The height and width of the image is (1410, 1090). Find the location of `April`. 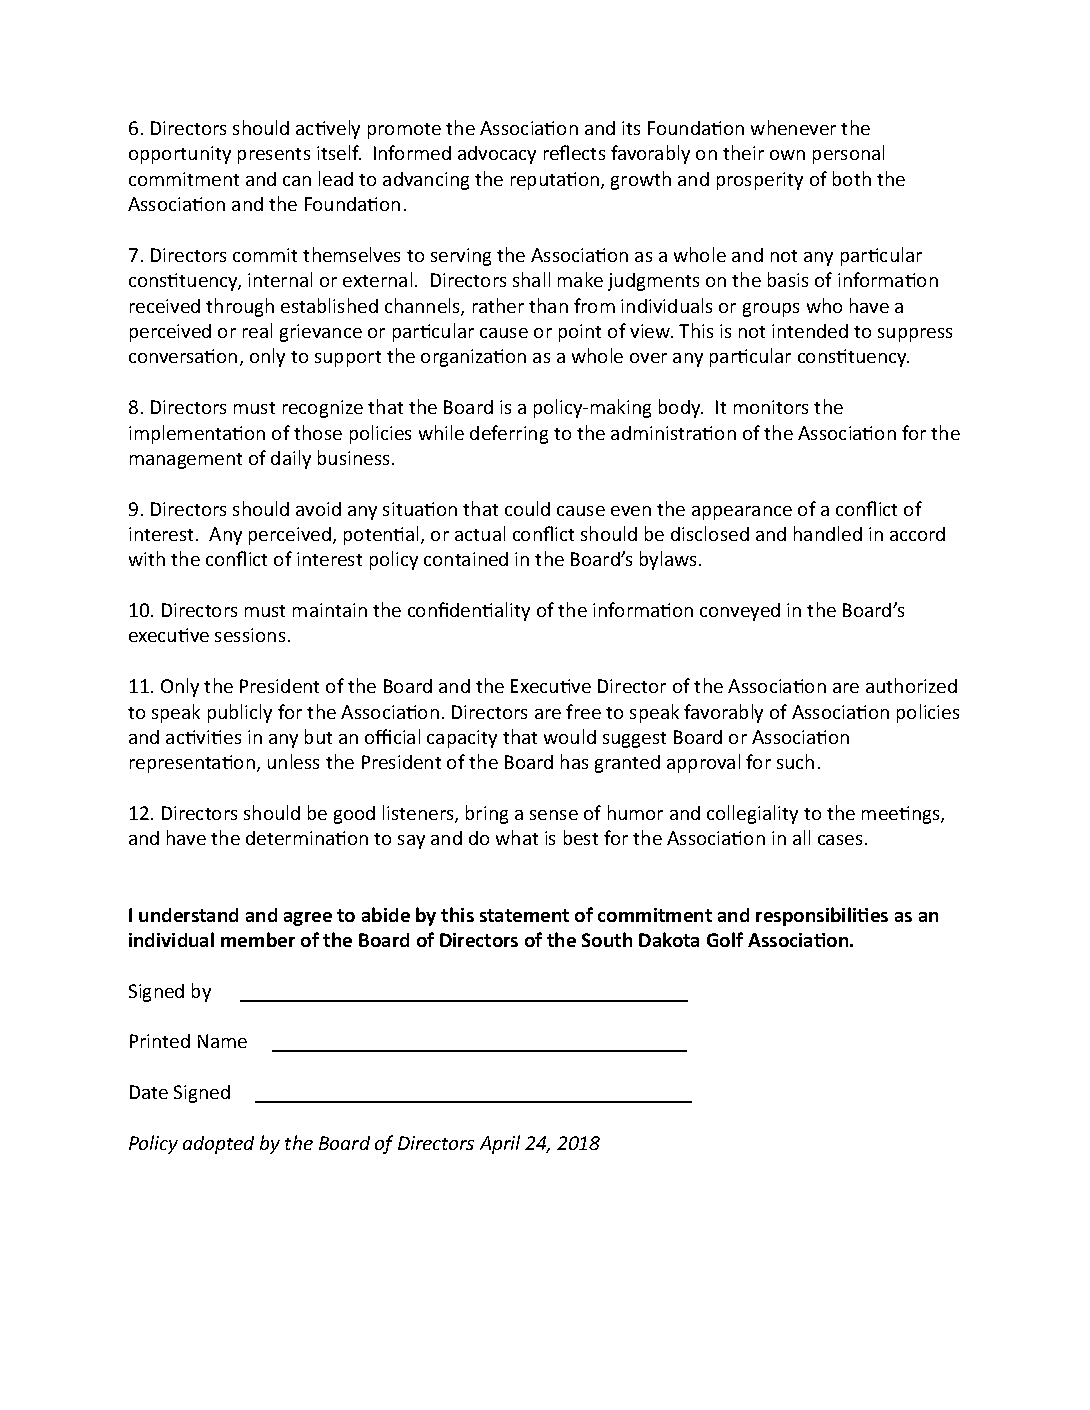

April is located at coordinates (500, 1144).
